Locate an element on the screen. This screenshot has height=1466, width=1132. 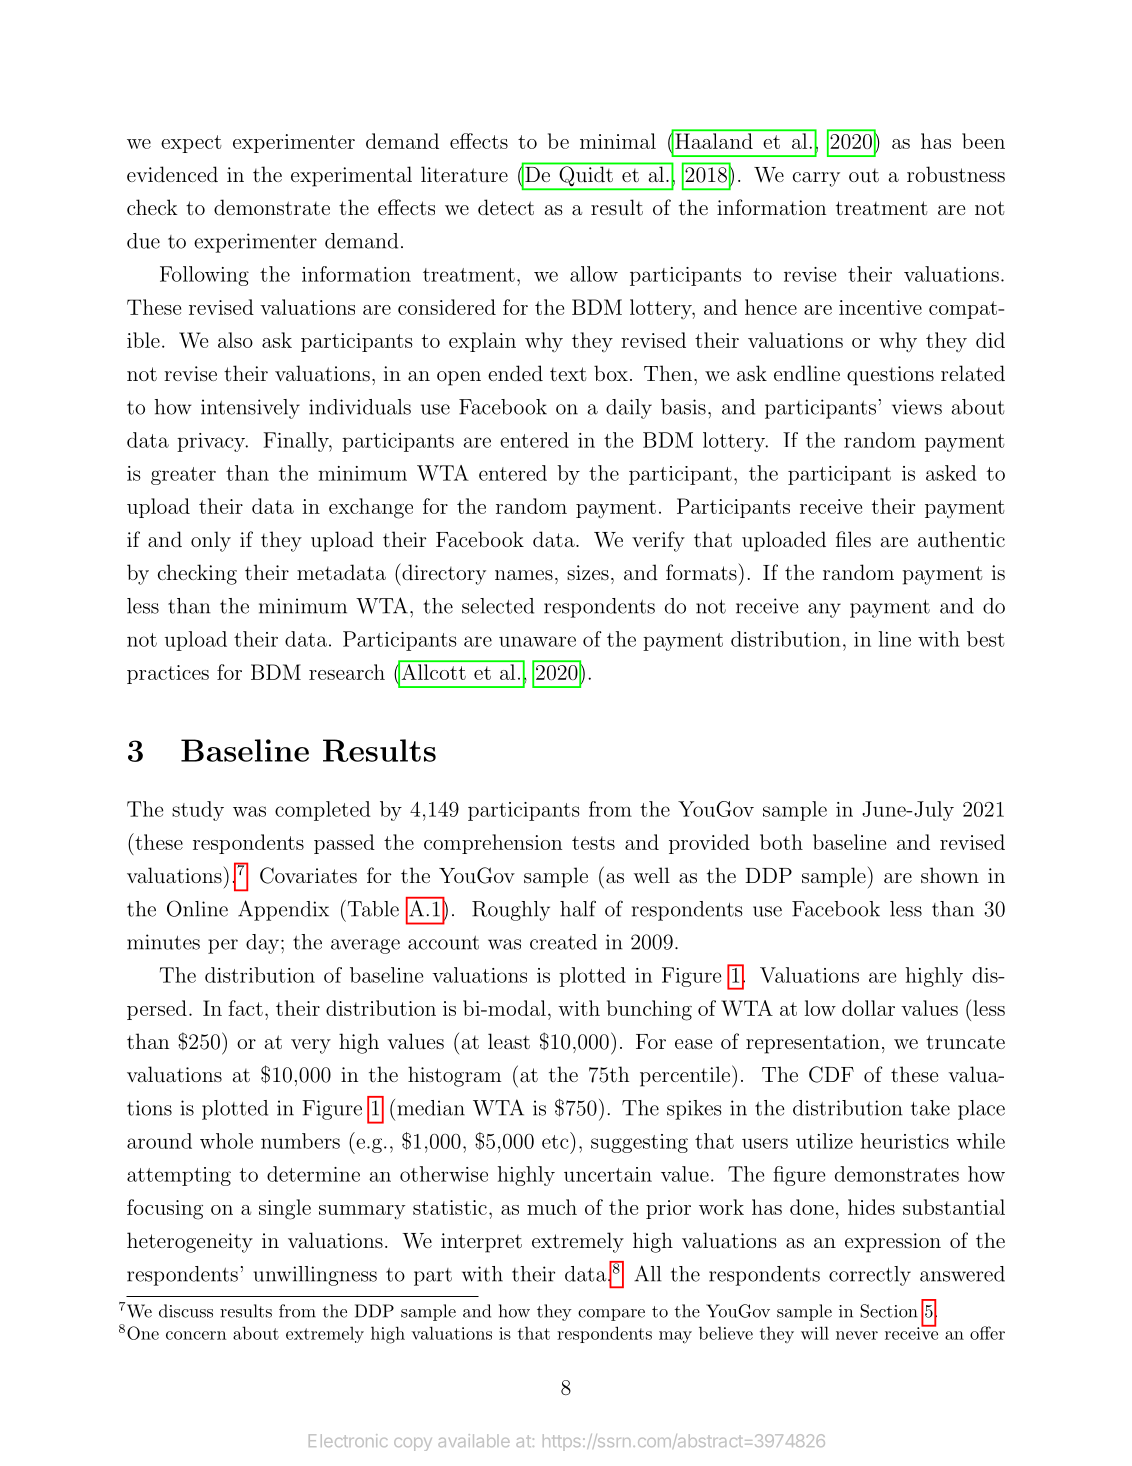
tests is located at coordinates (593, 843).
